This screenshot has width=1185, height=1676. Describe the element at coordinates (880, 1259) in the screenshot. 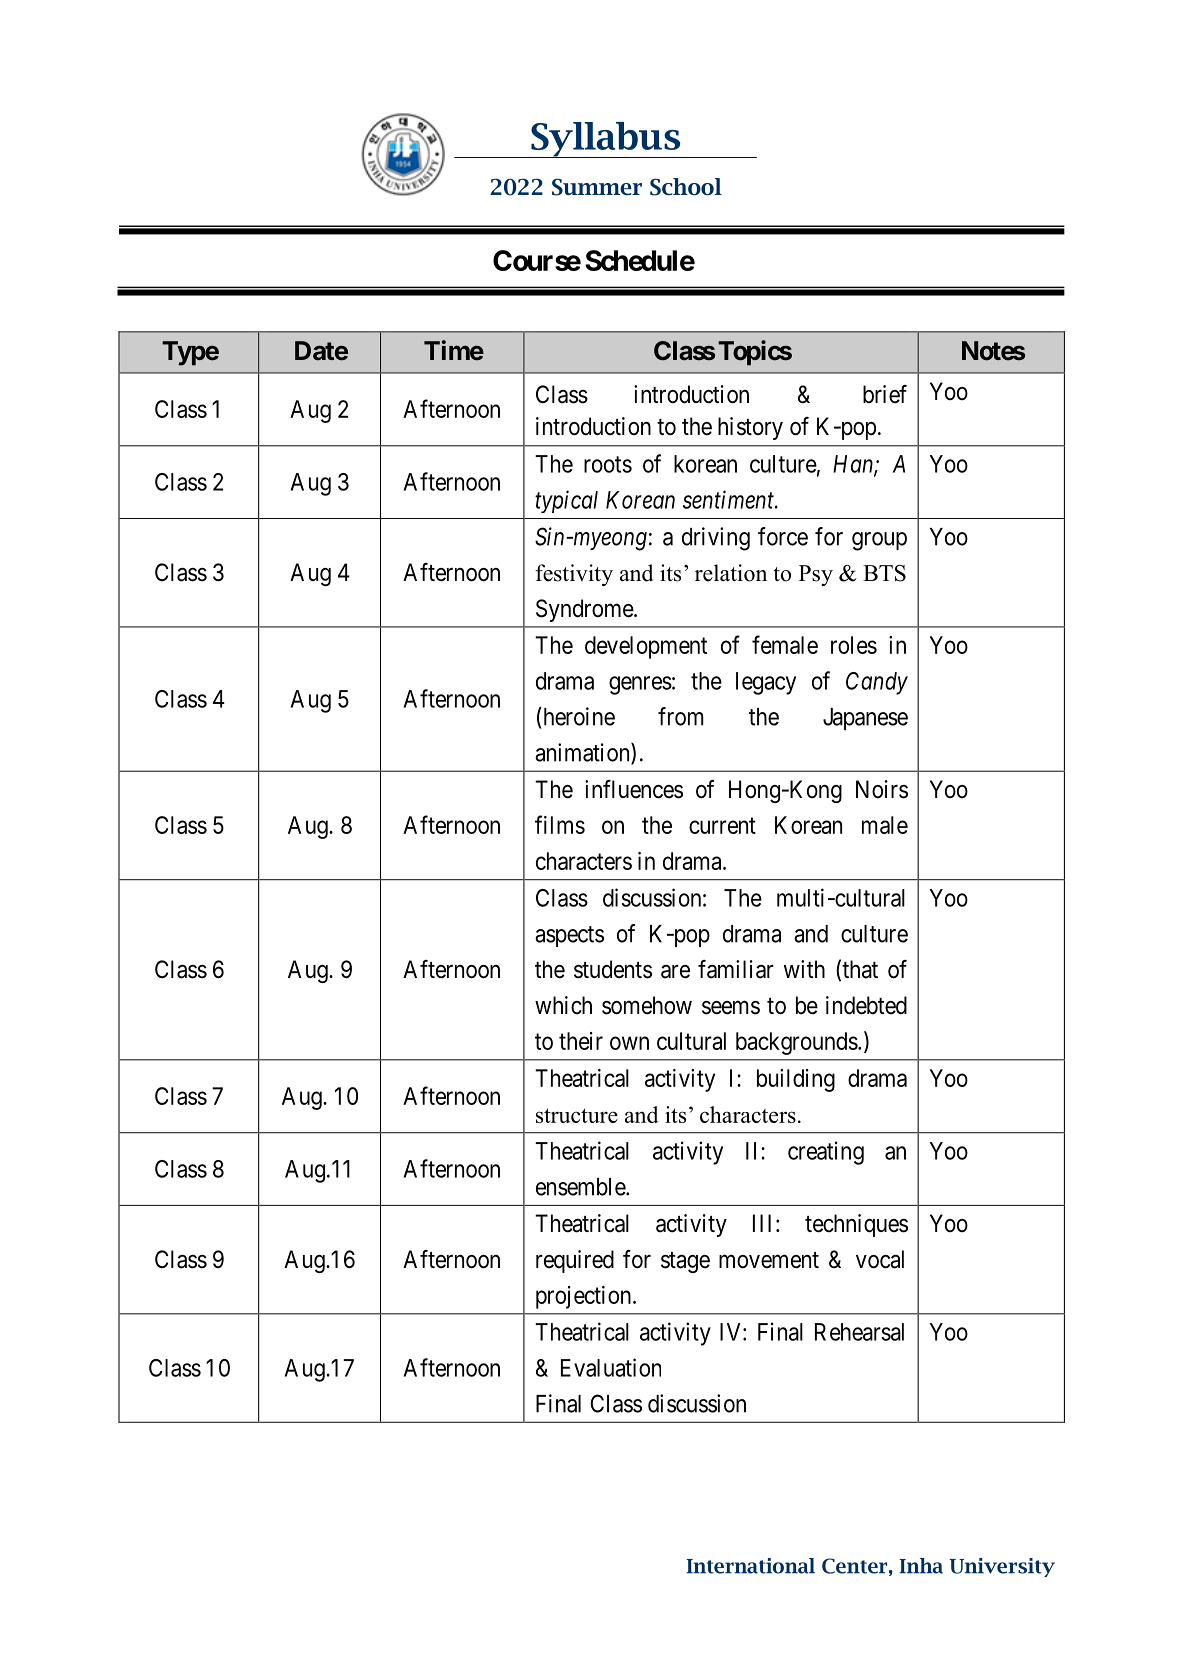

I see `vocal` at that location.
